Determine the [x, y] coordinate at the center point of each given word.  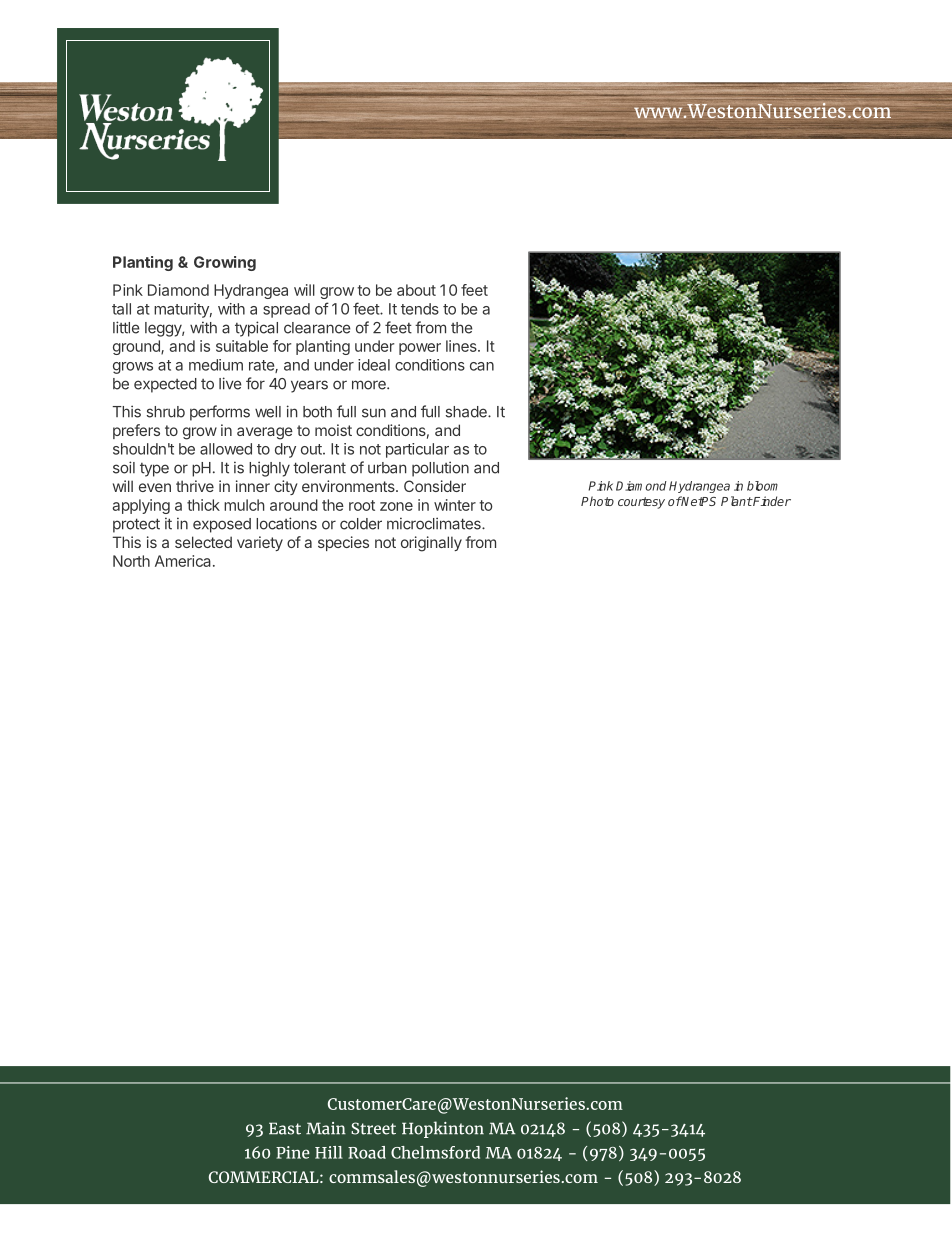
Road [367, 1152]
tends [420, 309]
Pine [293, 1152]
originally [431, 544]
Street [373, 1128]
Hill [329, 1152]
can [482, 366]
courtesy [641, 503]
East [285, 1128]
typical [256, 329]
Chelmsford [435, 1152]
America [183, 561]
